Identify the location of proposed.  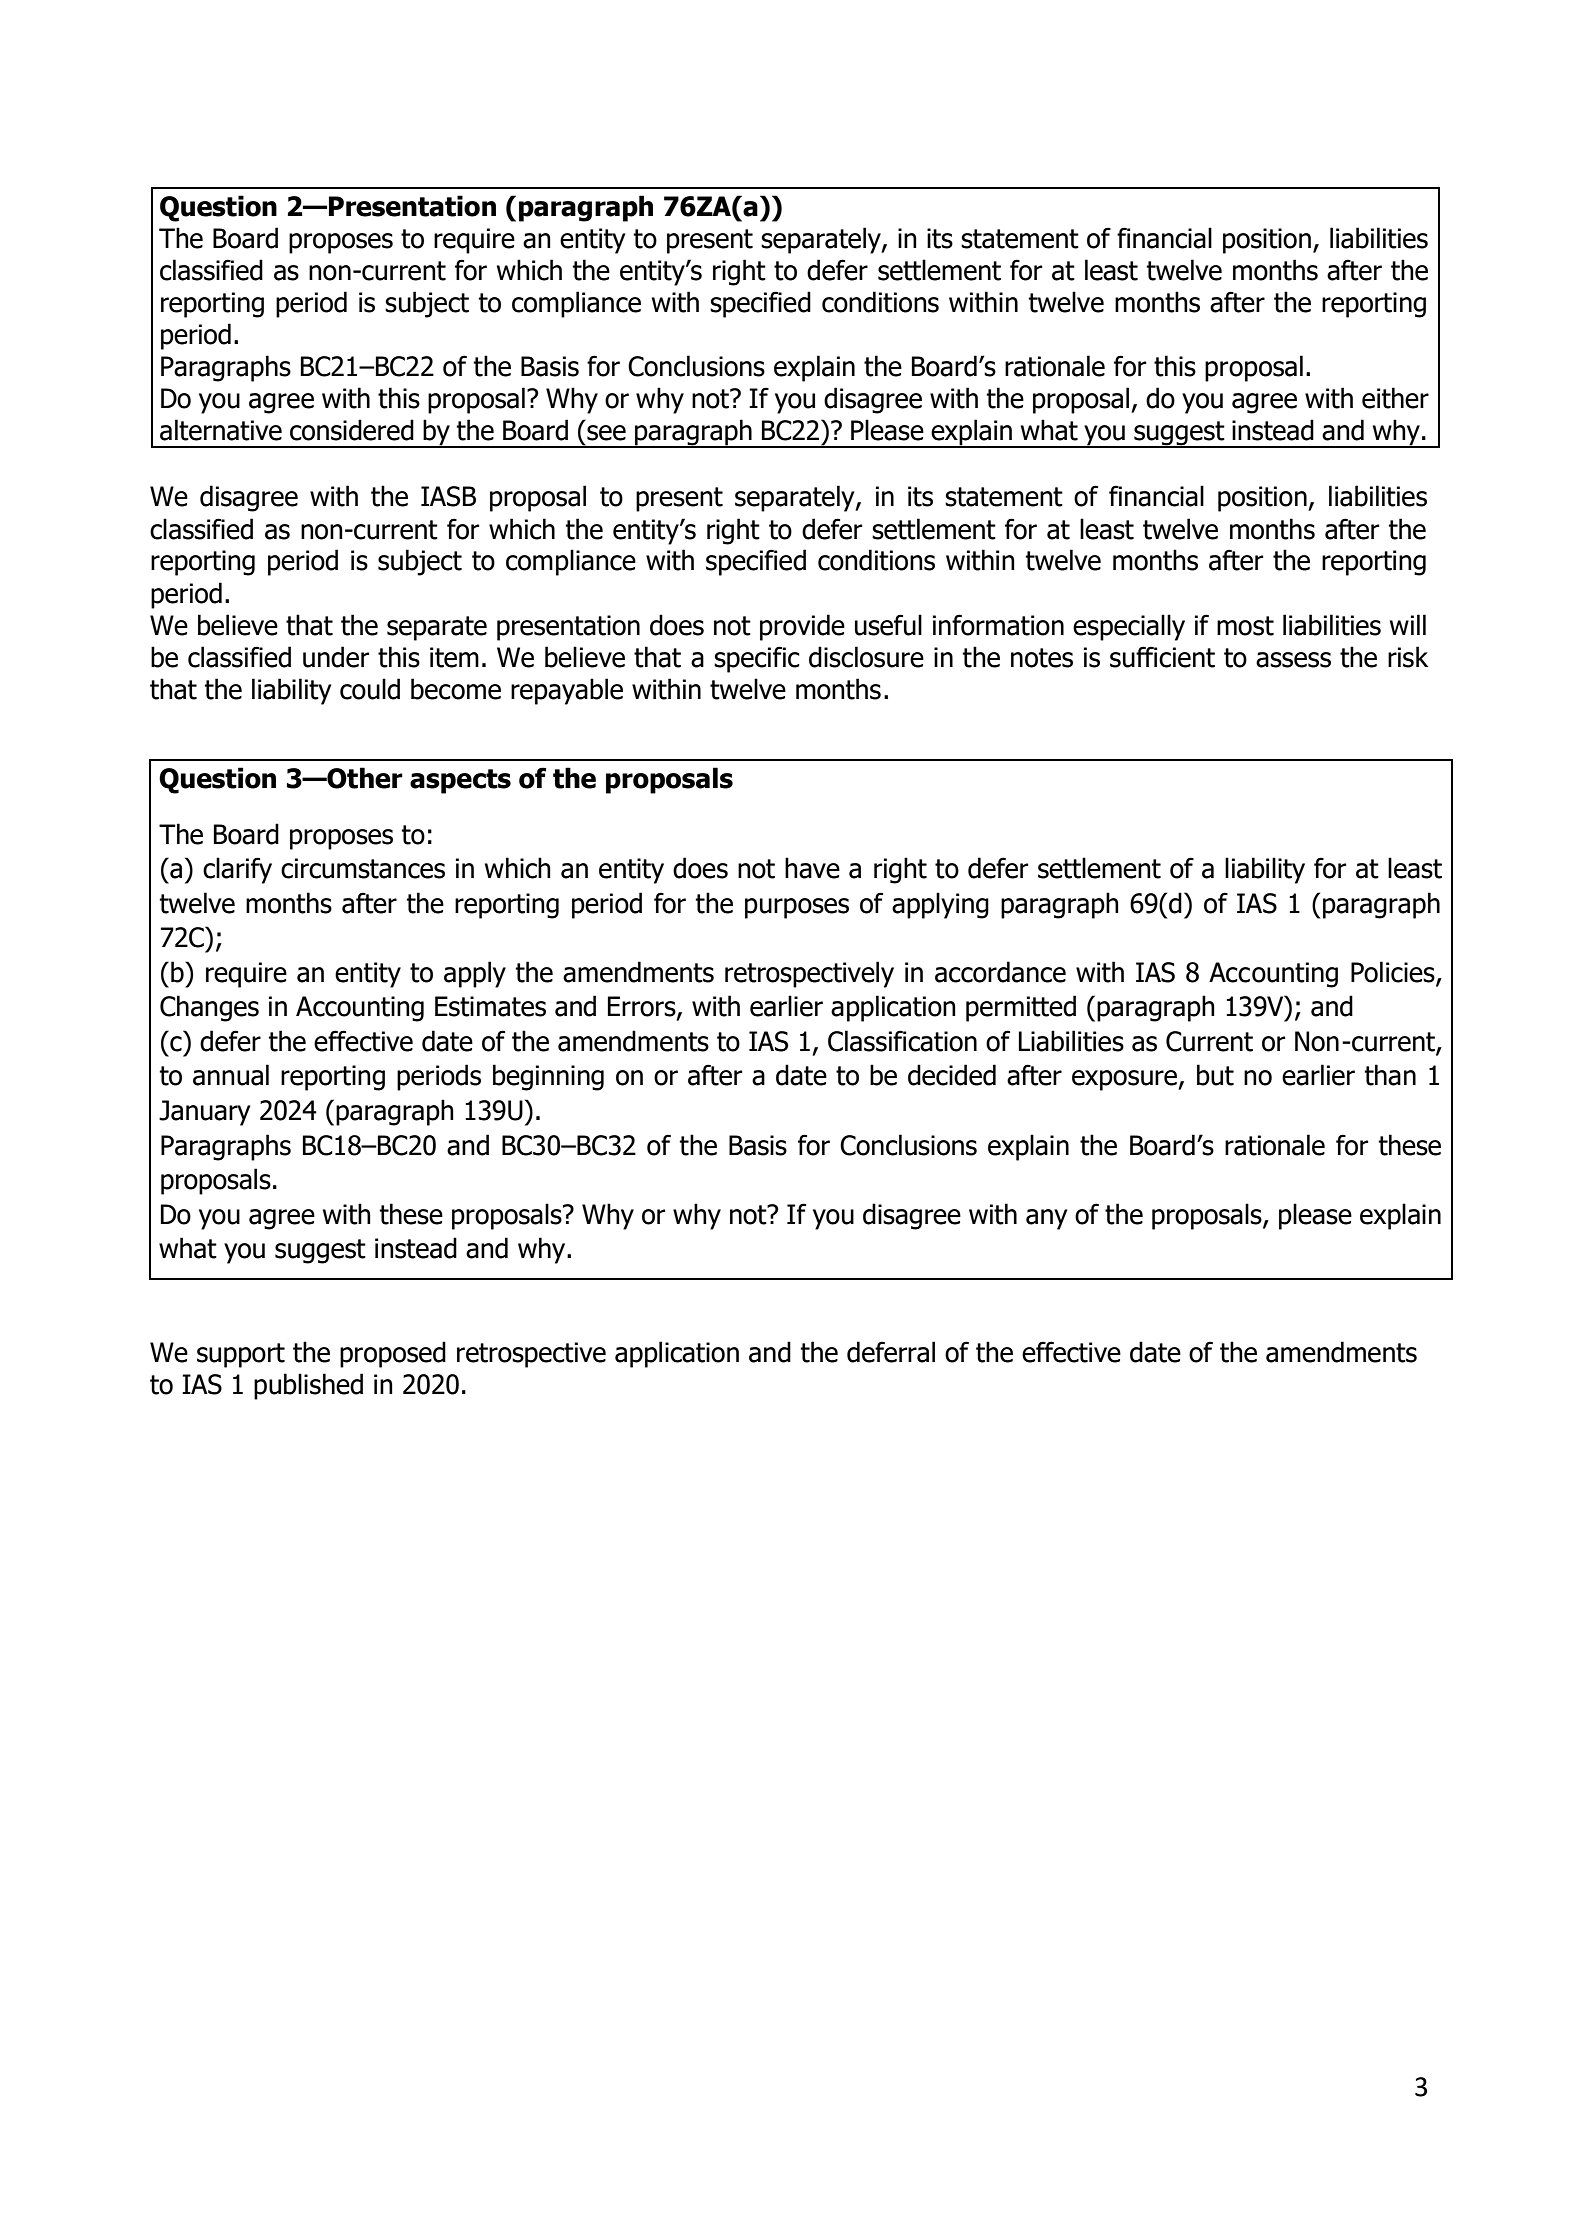
(393, 1354).
